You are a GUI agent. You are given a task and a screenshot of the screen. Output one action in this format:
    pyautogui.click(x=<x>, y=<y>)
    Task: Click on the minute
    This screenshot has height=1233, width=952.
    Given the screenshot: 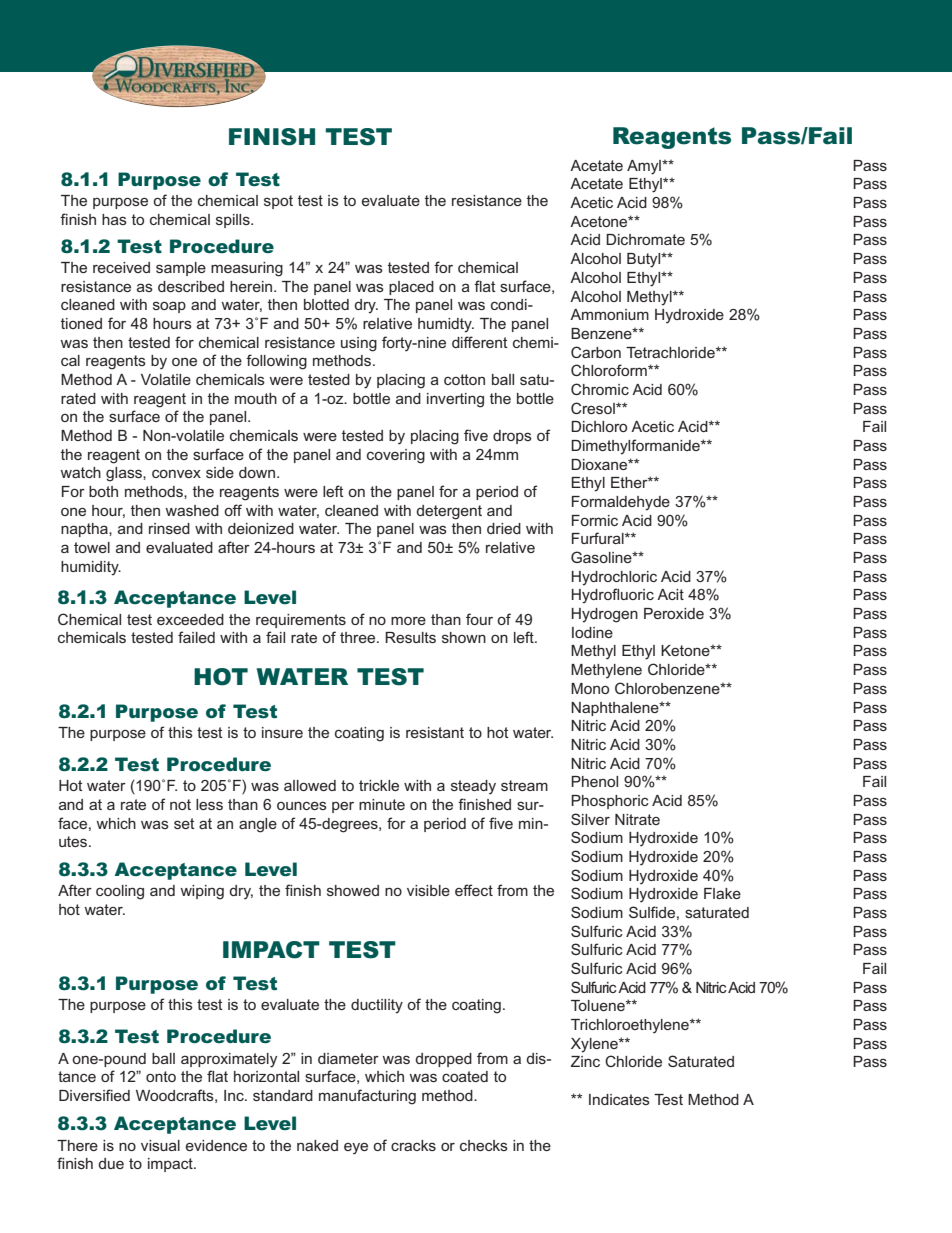 What is the action you would take?
    pyautogui.click(x=382, y=804)
